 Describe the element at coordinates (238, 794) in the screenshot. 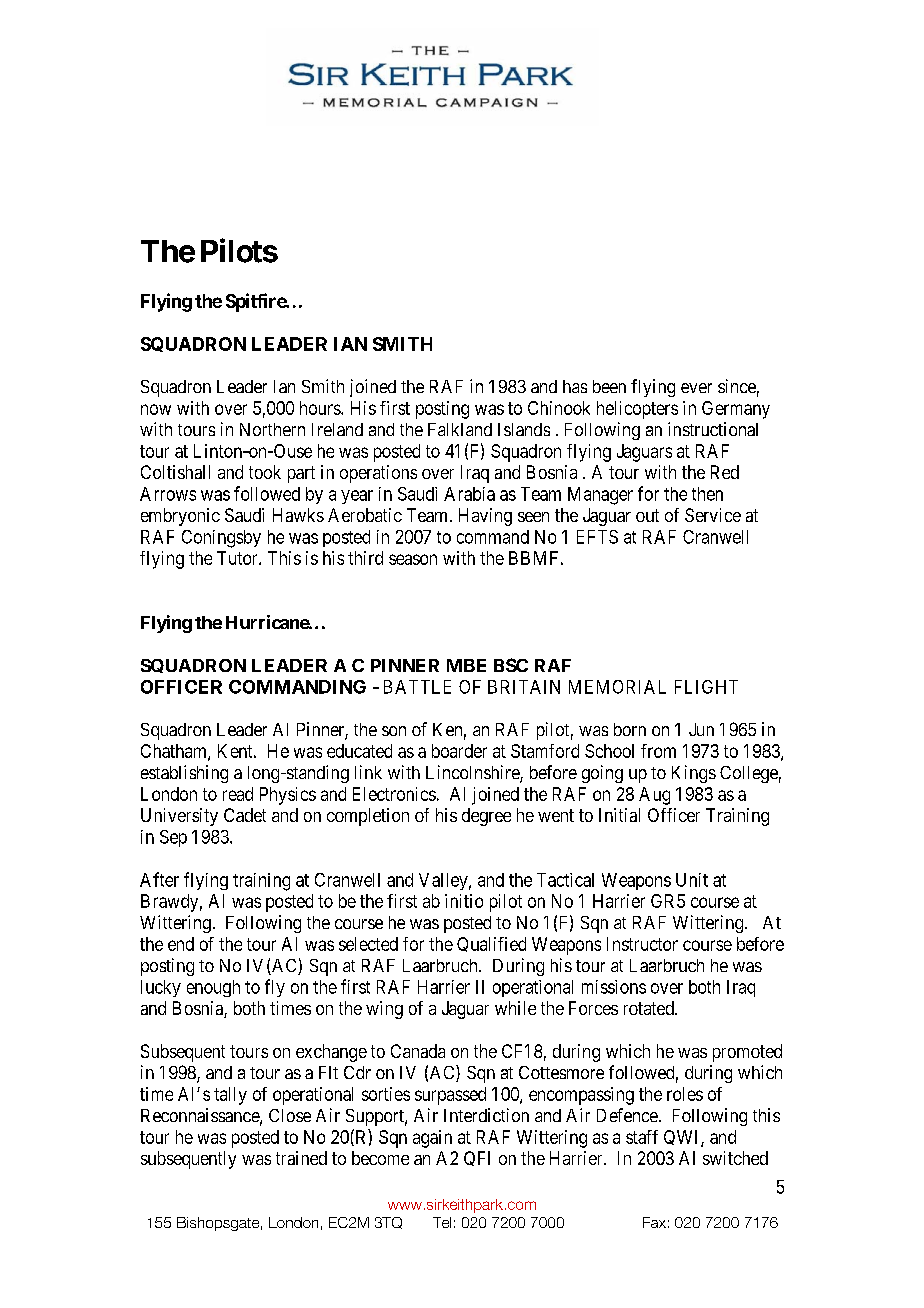

I see `read` at that location.
